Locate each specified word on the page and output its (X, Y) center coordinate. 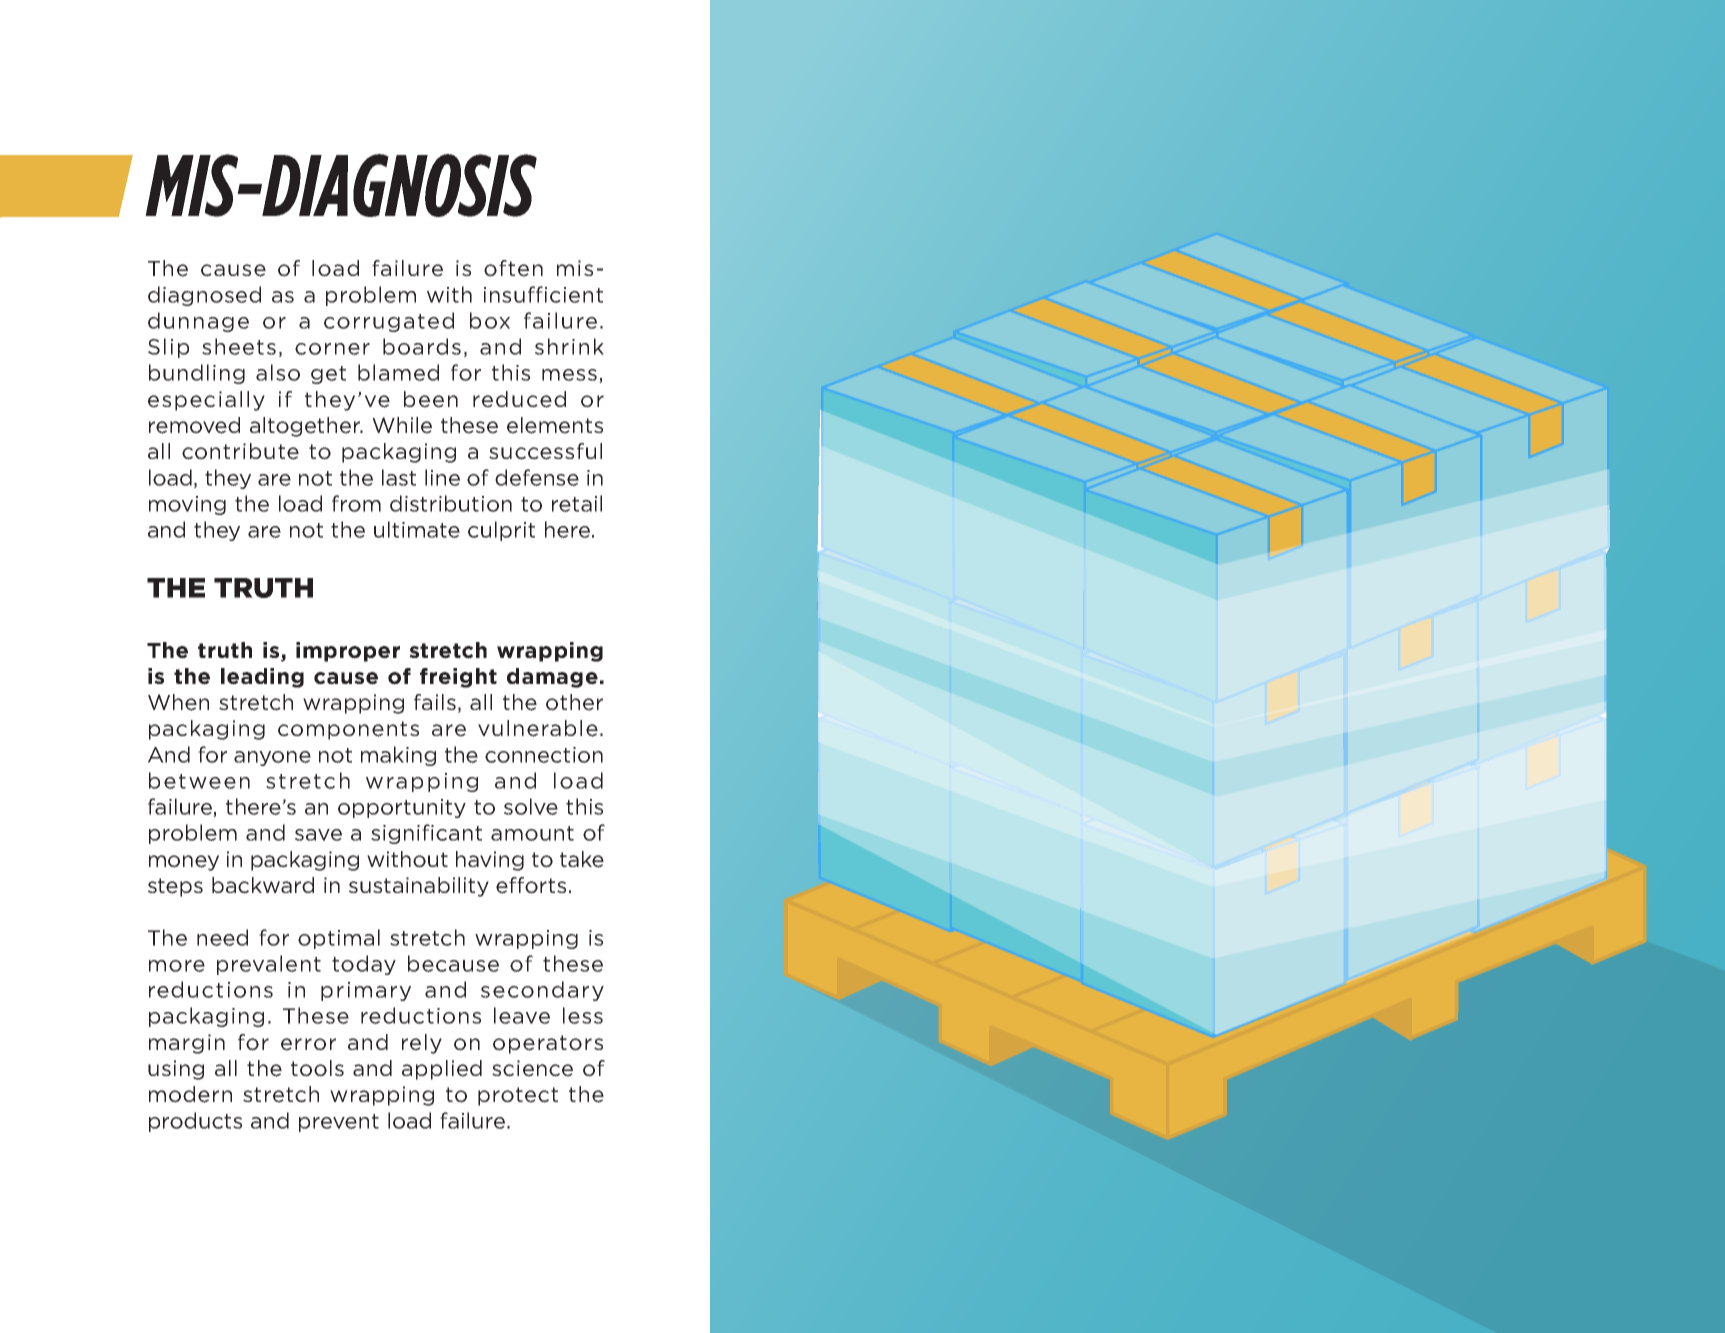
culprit (501, 531)
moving (187, 505)
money (184, 863)
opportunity (402, 808)
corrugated (389, 322)
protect (518, 1096)
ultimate (417, 529)
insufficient (543, 294)
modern (190, 1094)
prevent (339, 1123)
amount (532, 833)
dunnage (198, 322)
